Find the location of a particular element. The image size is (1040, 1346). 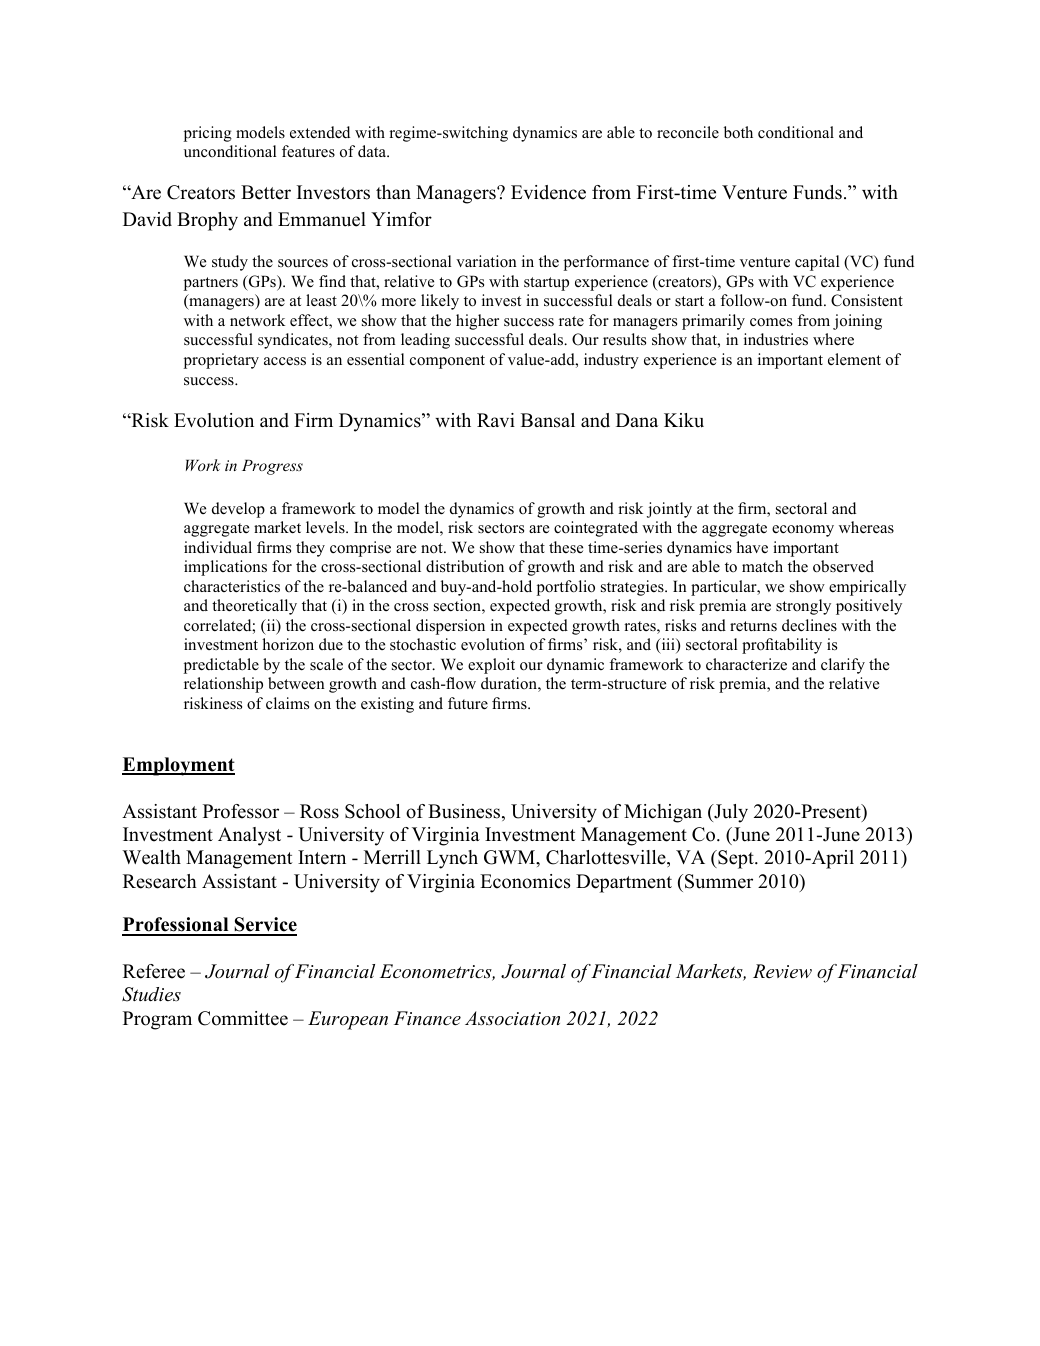

Association is located at coordinates (512, 1018).
